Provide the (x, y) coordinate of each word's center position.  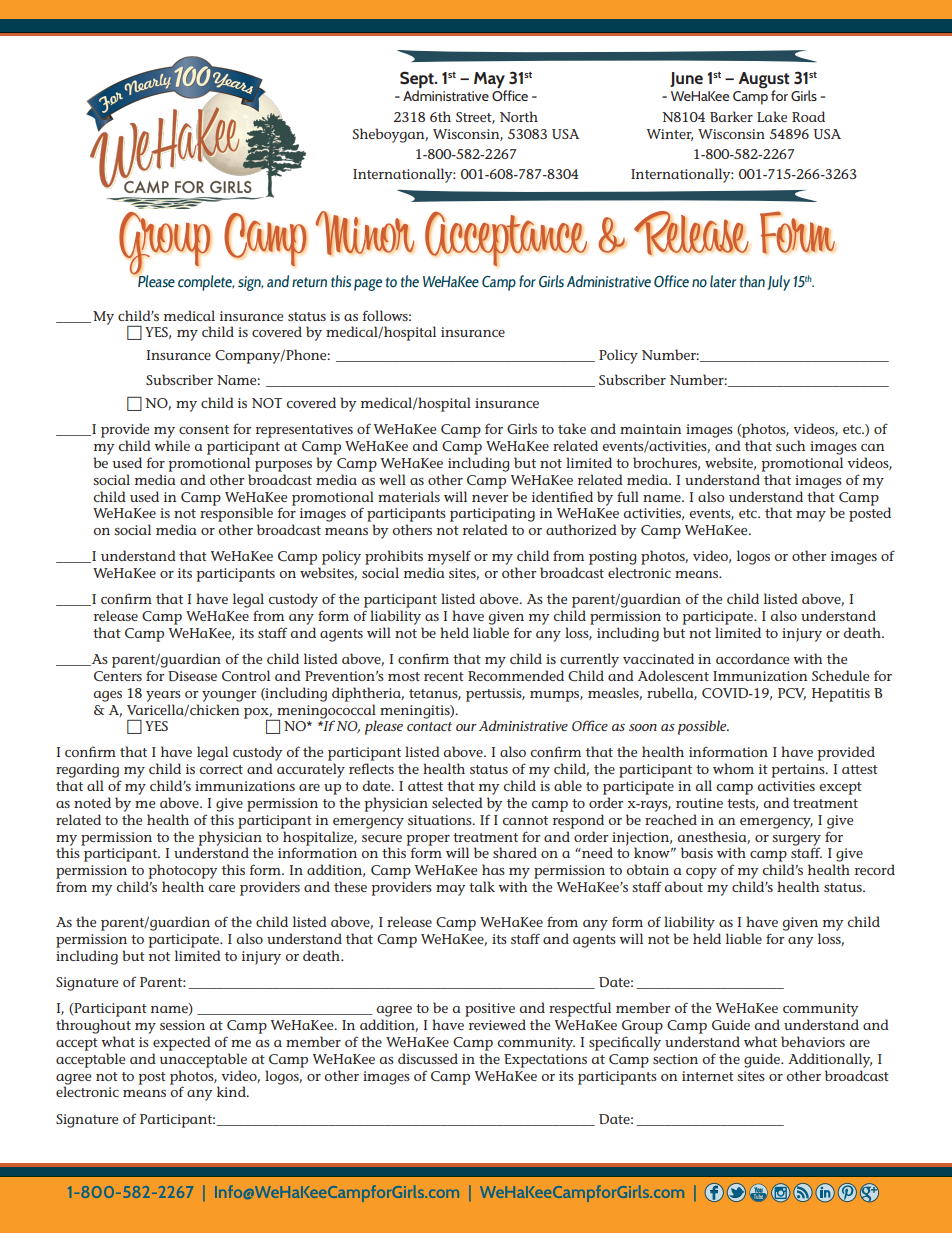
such (790, 445)
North (519, 116)
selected (457, 802)
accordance (752, 658)
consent (204, 429)
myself (449, 557)
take (572, 428)
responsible (236, 514)
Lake (772, 116)
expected (182, 1043)
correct (221, 769)
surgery (796, 840)
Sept (418, 79)
